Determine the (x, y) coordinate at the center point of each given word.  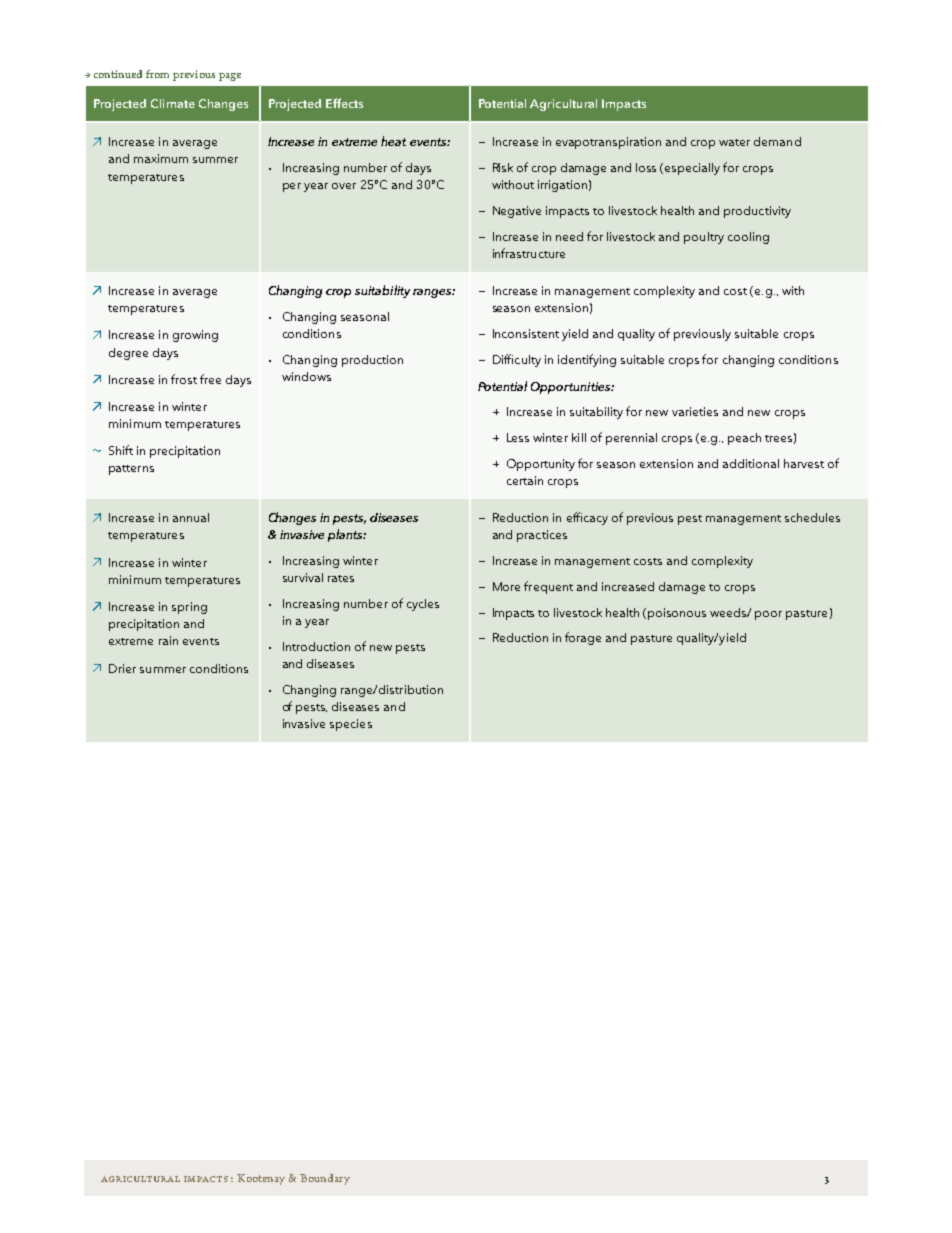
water (734, 142)
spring (189, 608)
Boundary (325, 1179)
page (230, 77)
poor (768, 615)
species (351, 725)
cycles (423, 605)
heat (393, 141)
